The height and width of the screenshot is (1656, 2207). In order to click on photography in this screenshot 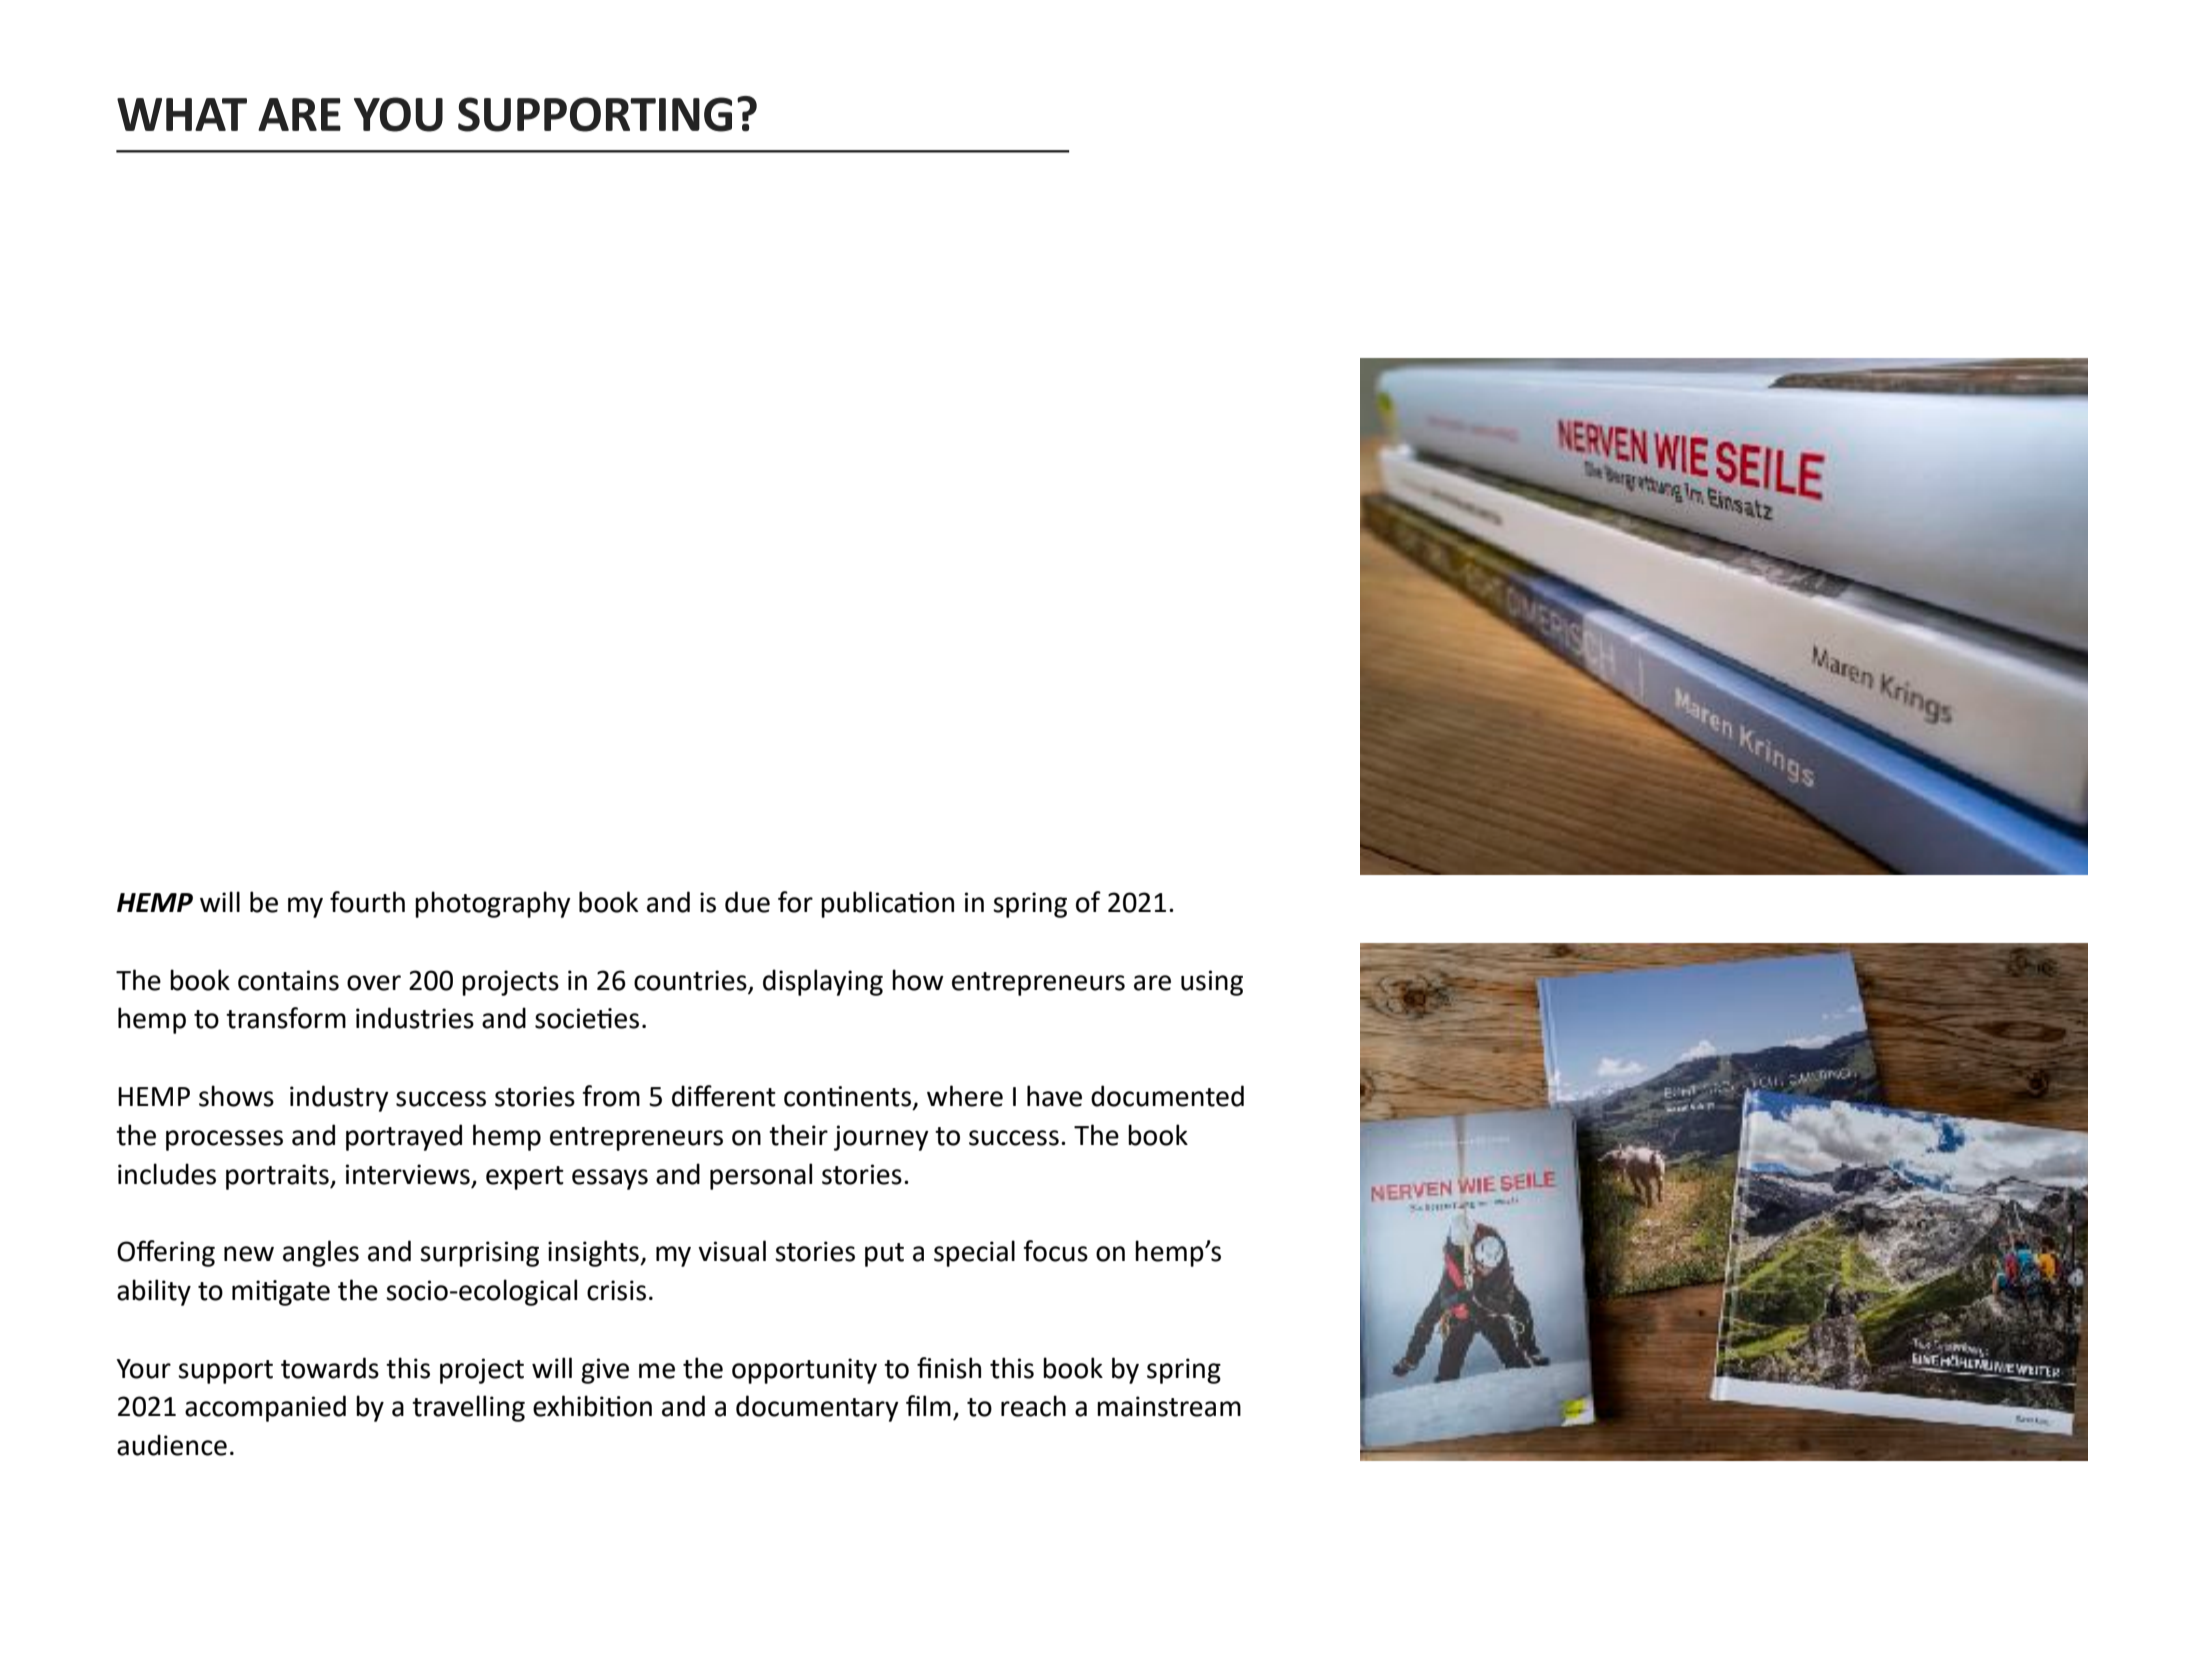, I will do `click(493, 904)`.
